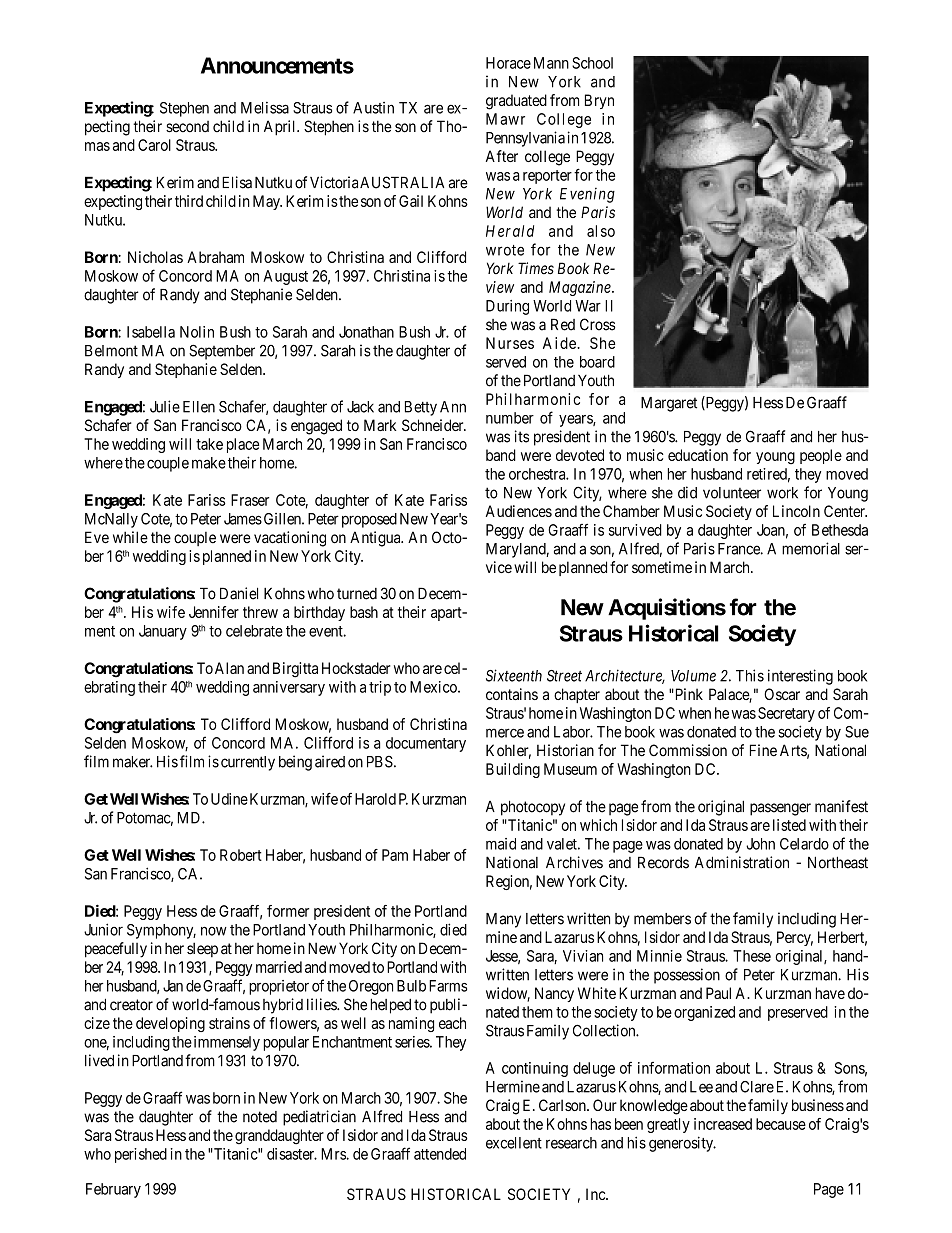  Describe the element at coordinates (516, 102) in the image. I see `graduated` at that location.
